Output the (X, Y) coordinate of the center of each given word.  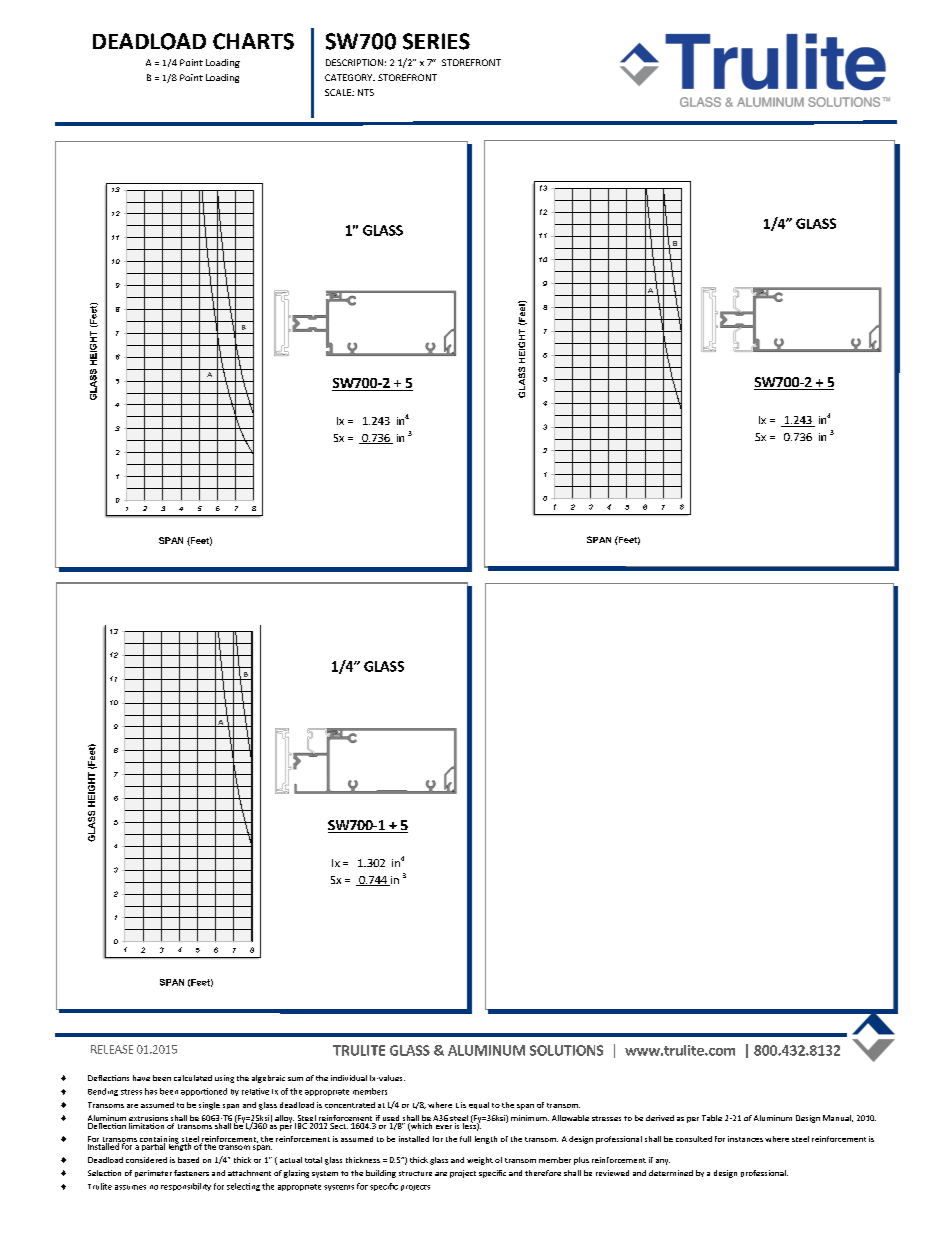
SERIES (436, 41)
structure (415, 1173)
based (188, 1160)
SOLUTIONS (566, 1050)
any (663, 1162)
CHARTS (253, 41)
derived (660, 1118)
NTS (366, 92)
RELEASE (112, 1049)
